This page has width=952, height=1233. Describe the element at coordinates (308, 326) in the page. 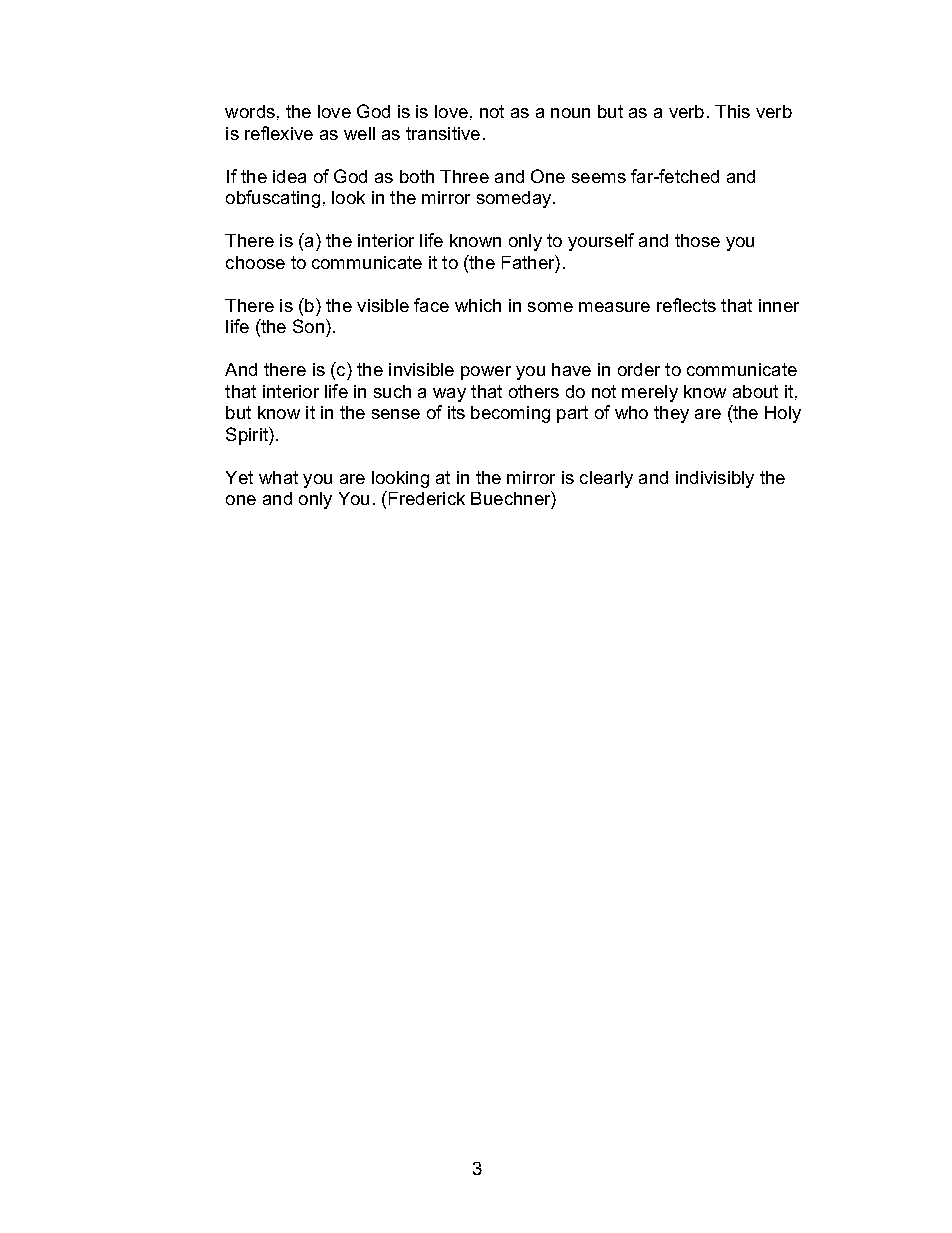

I see `Son` at that location.
